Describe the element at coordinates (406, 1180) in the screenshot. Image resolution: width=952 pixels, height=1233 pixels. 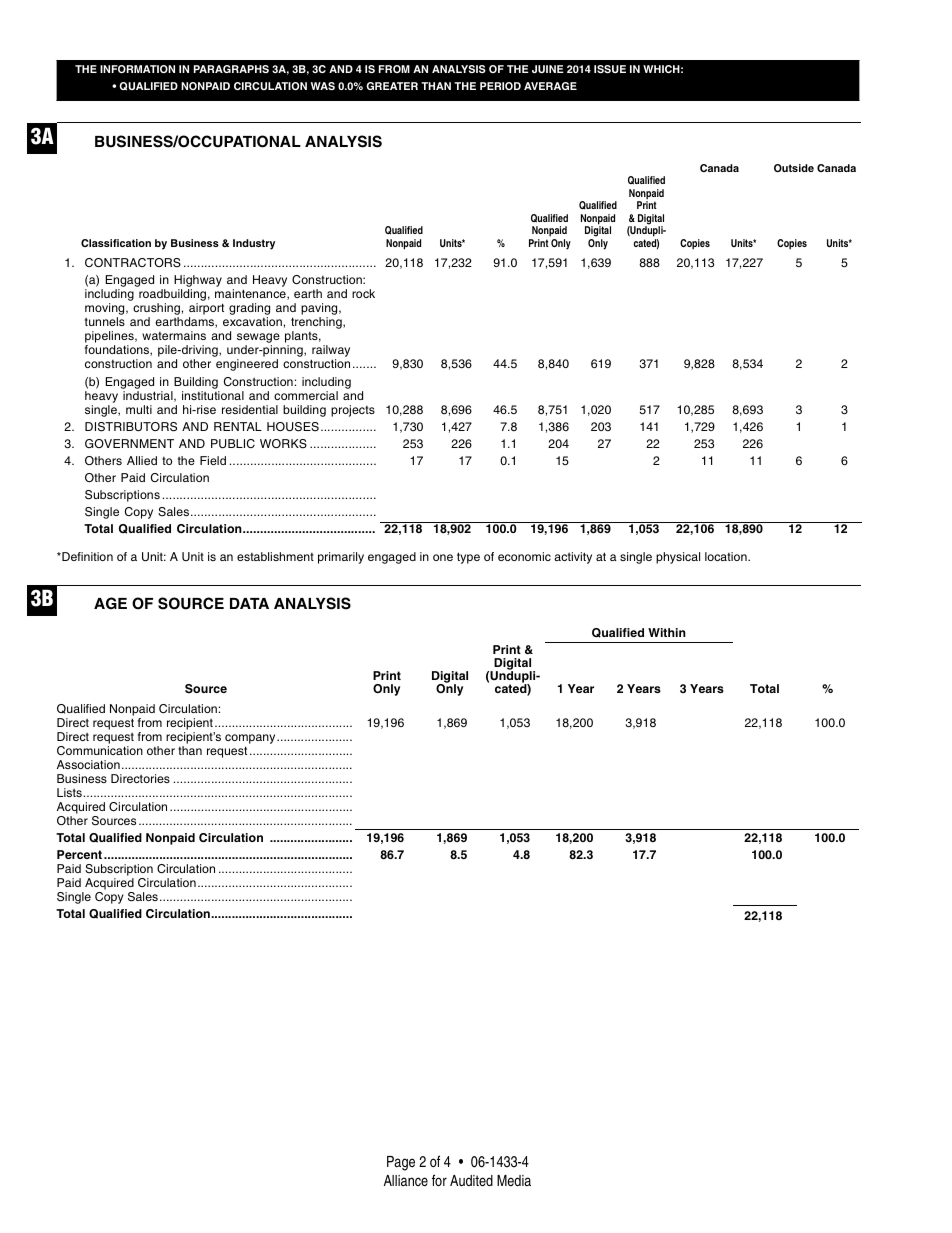
I see `Alliance` at that location.
